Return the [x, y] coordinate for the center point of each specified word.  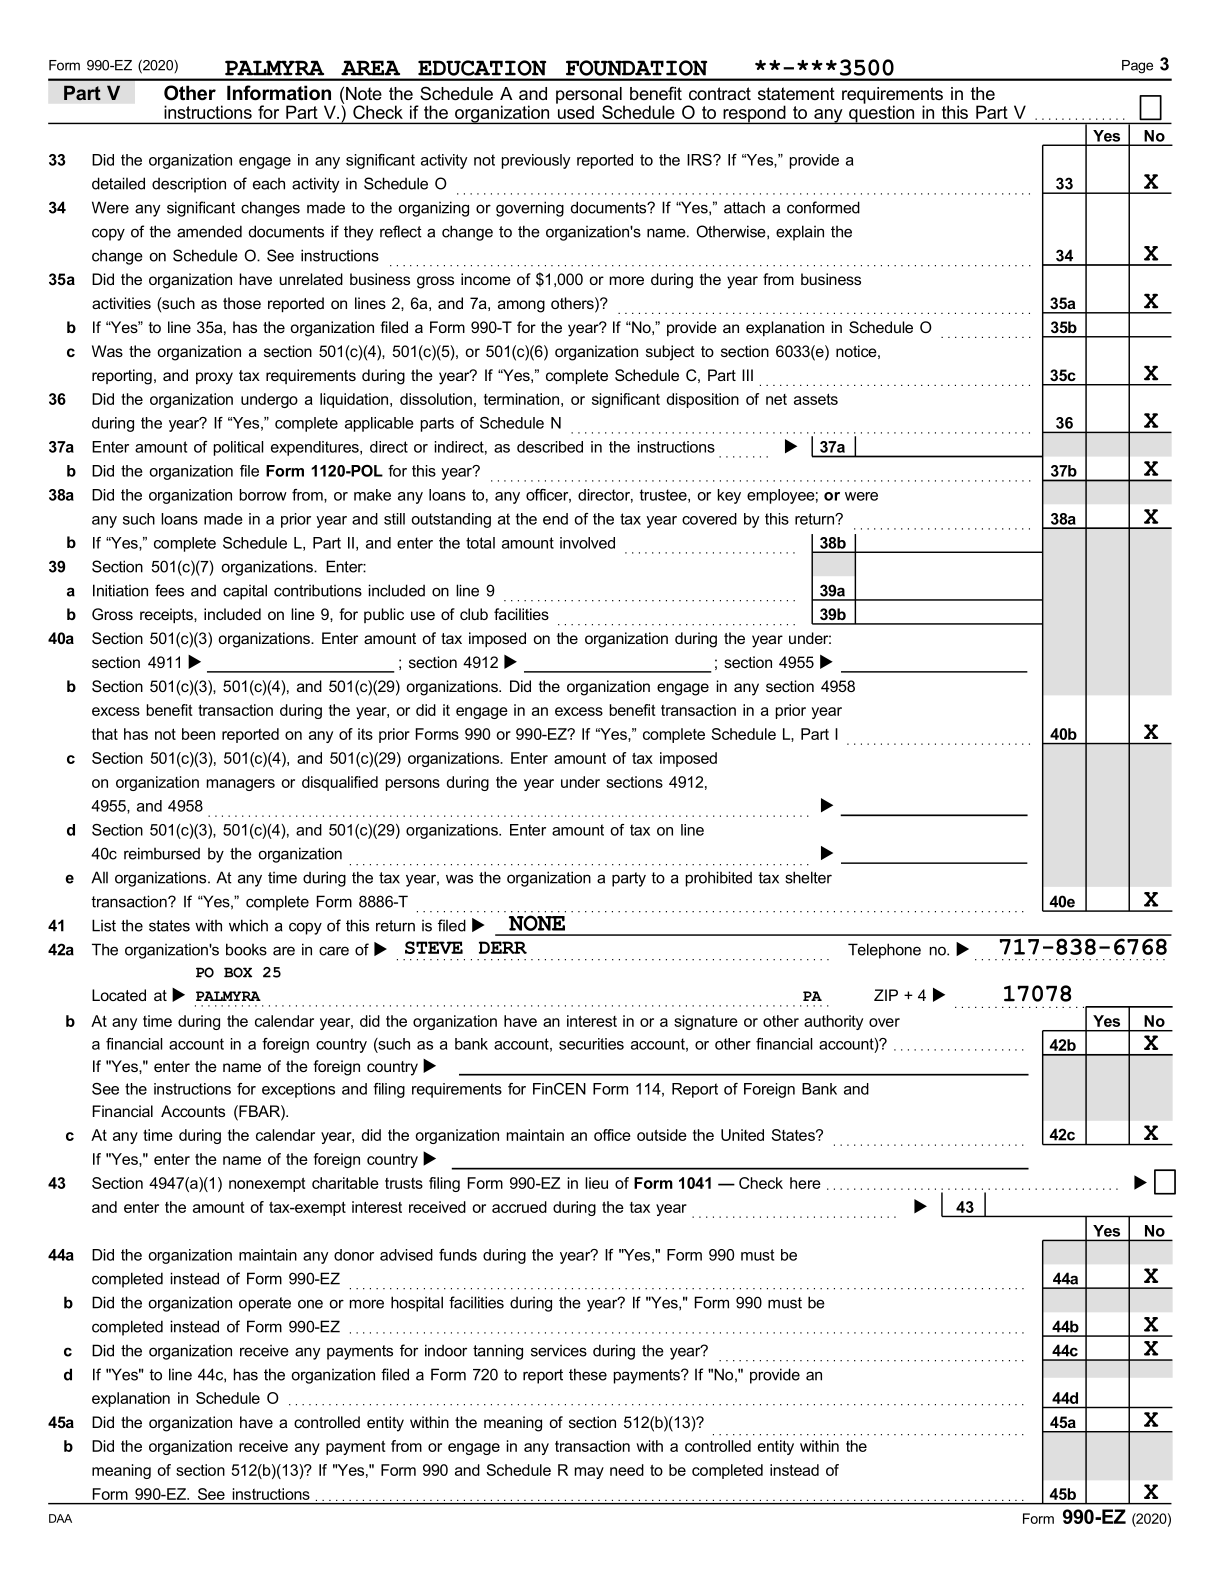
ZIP [886, 995]
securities [591, 1044]
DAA [60, 1518]
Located [119, 995]
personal [590, 96]
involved [587, 543]
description [189, 185]
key [729, 496]
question [882, 113]
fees [169, 590]
